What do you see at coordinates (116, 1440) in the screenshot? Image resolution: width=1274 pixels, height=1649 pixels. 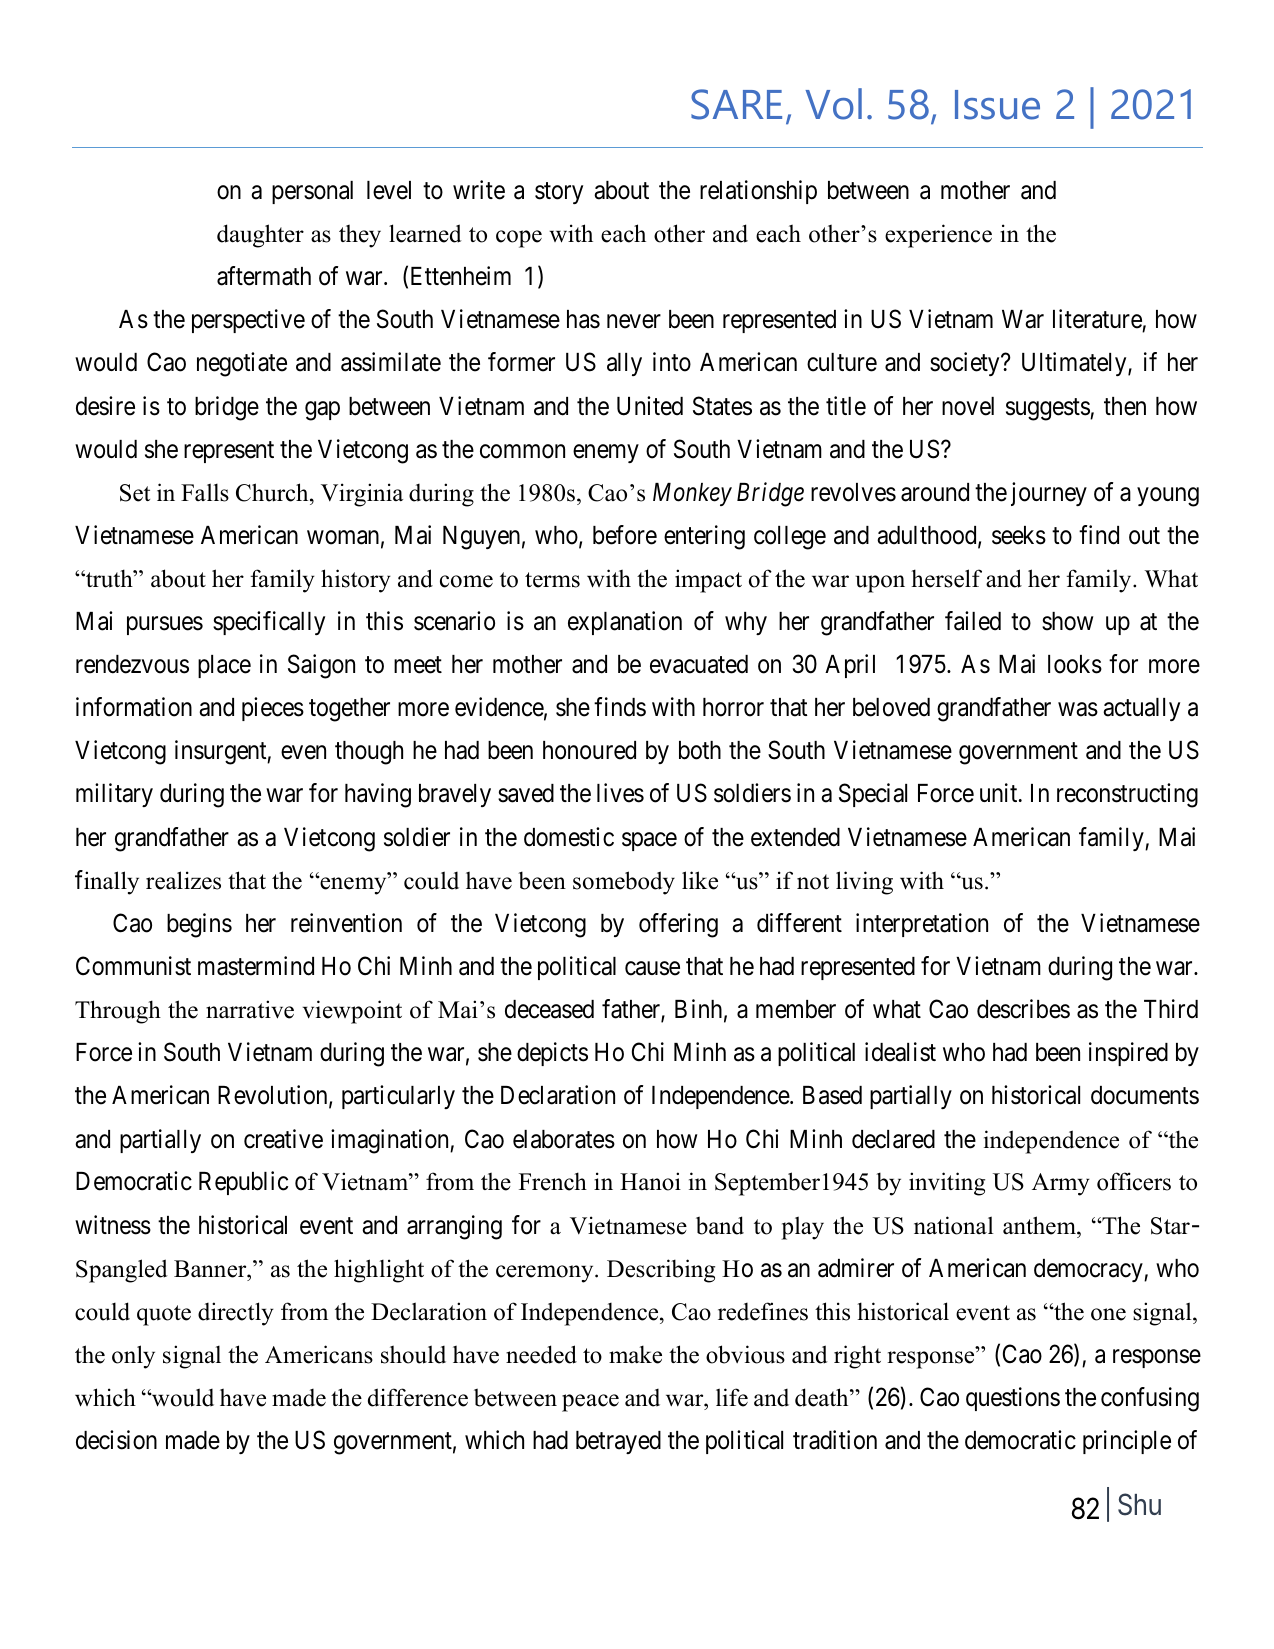 I see `decision` at bounding box center [116, 1440].
